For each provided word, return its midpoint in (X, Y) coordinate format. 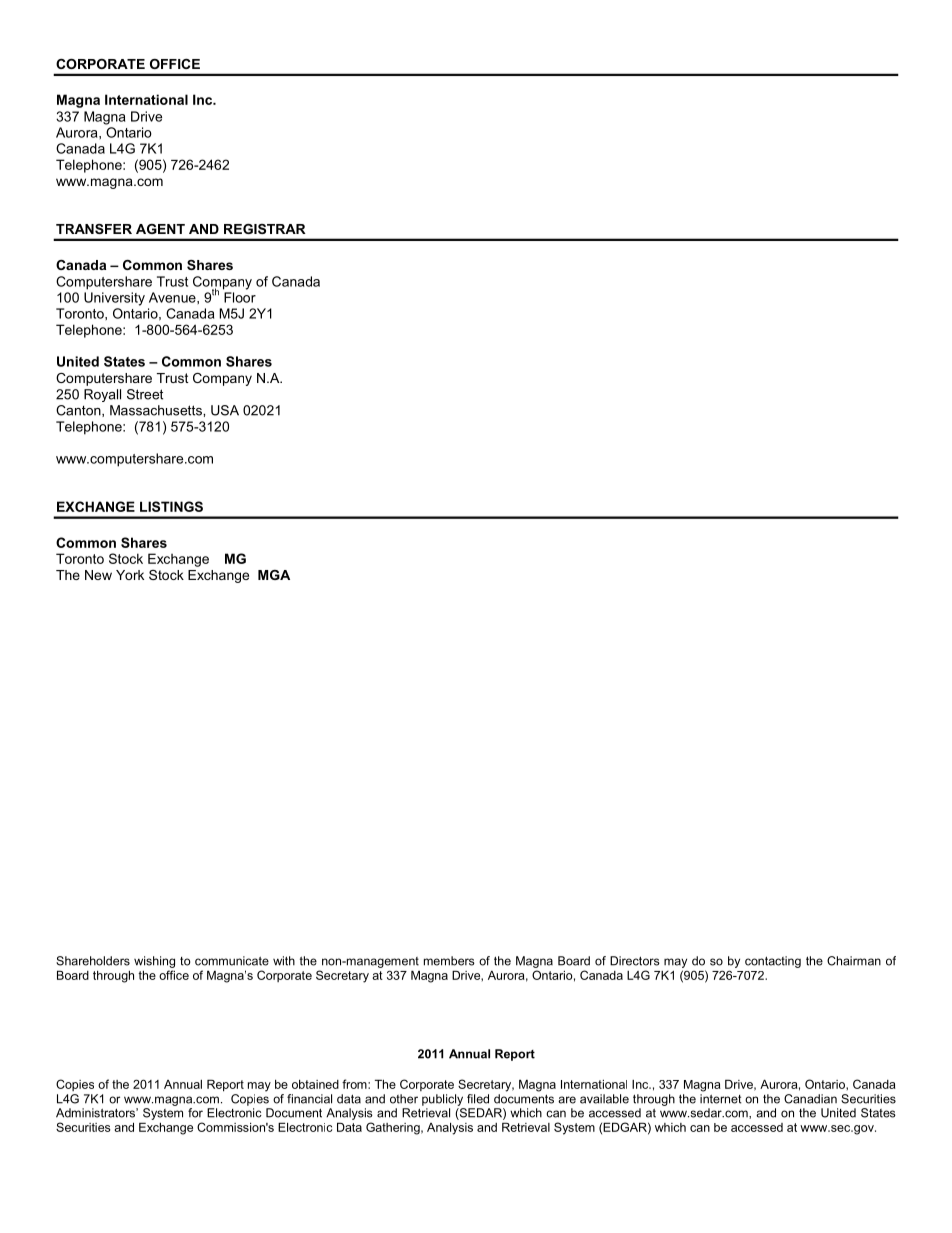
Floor (240, 297)
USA (225, 410)
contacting (773, 962)
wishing (154, 962)
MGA (274, 575)
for (195, 1113)
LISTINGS (171, 506)
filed (478, 1099)
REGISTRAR (265, 229)
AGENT (160, 229)
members (449, 961)
